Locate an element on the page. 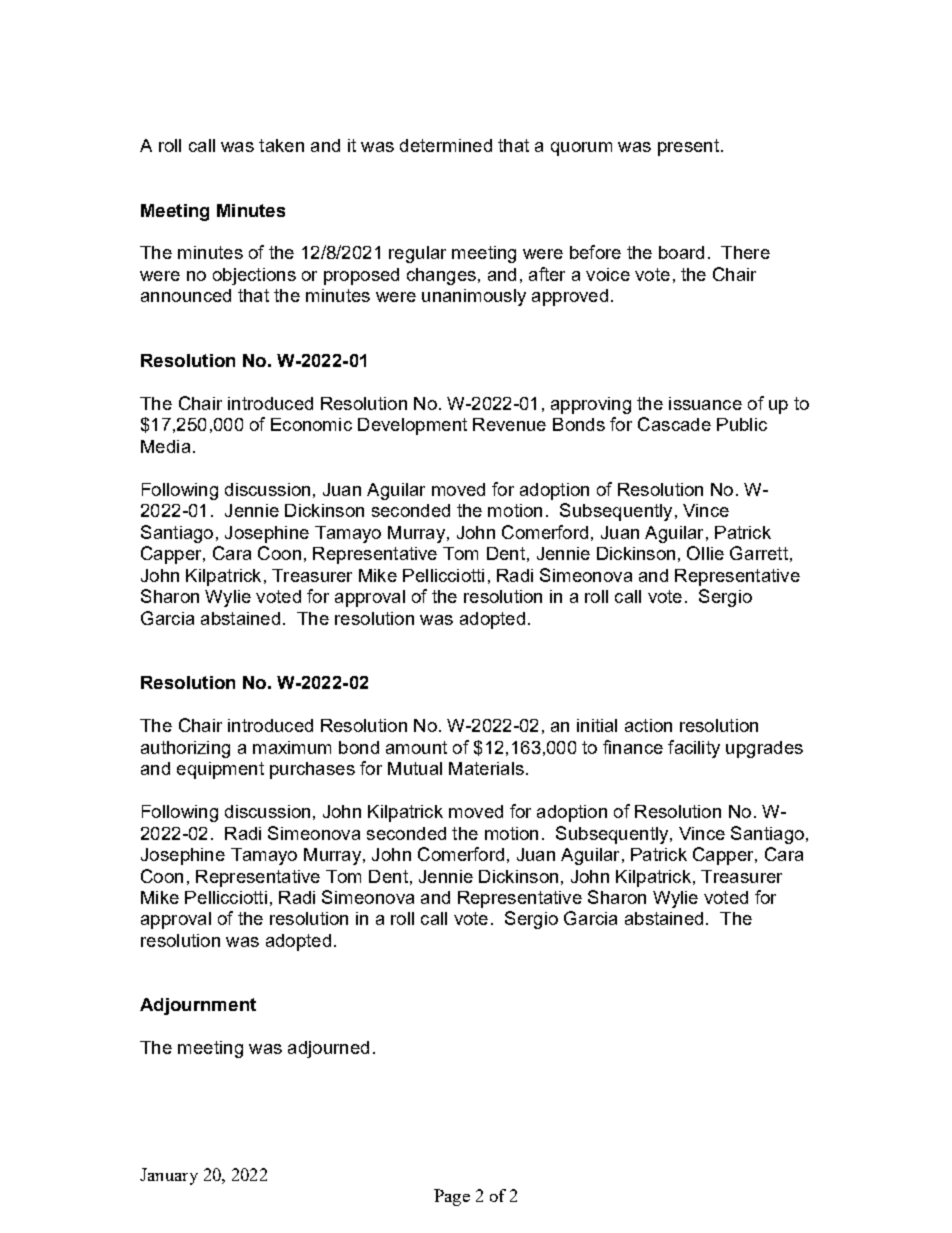 This image has width=952, height=1233. taken is located at coordinates (281, 145).
